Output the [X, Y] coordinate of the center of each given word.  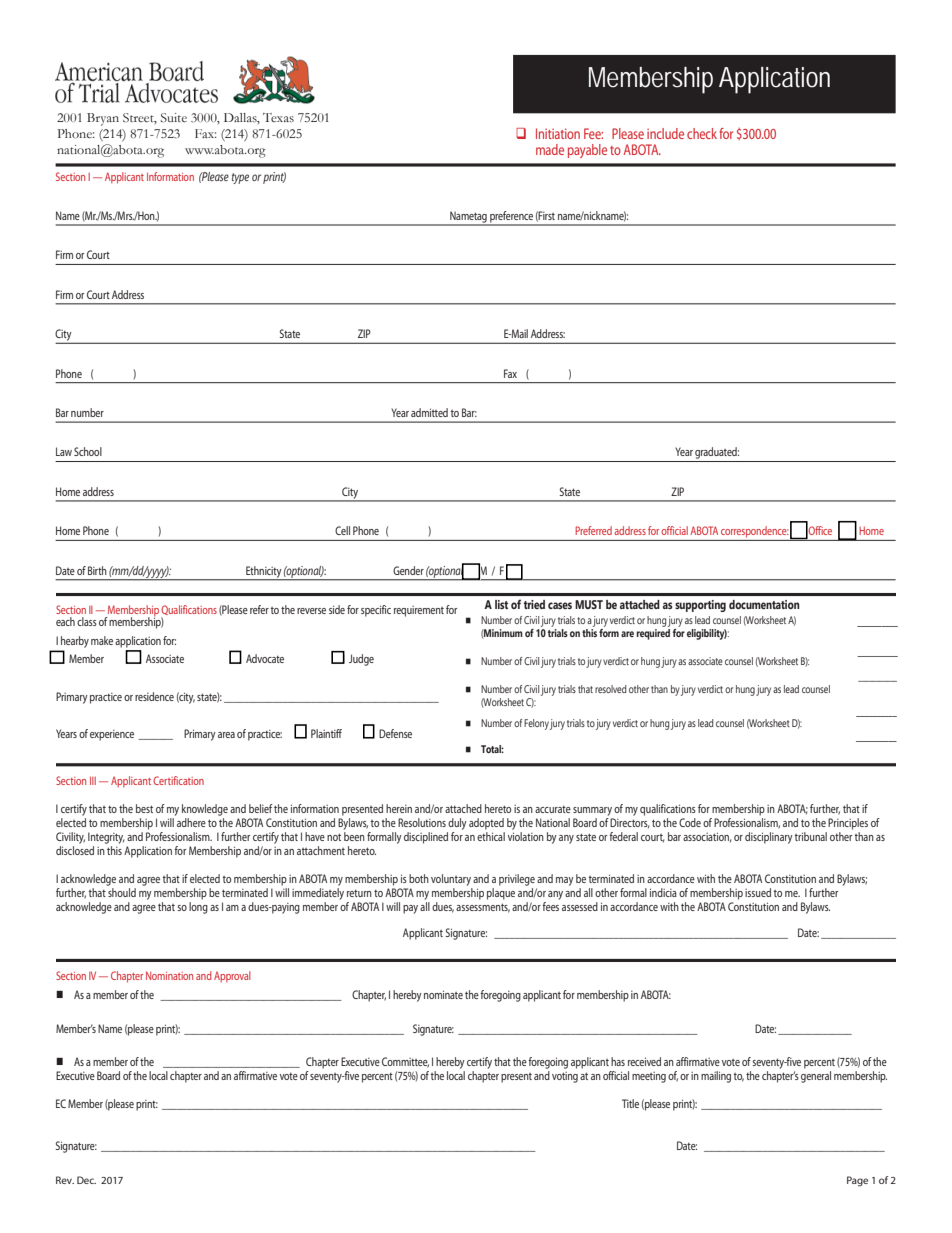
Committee [405, 1062]
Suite [174, 118]
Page [857, 1181]
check [702, 133]
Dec [86, 1180]
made [550, 149]
